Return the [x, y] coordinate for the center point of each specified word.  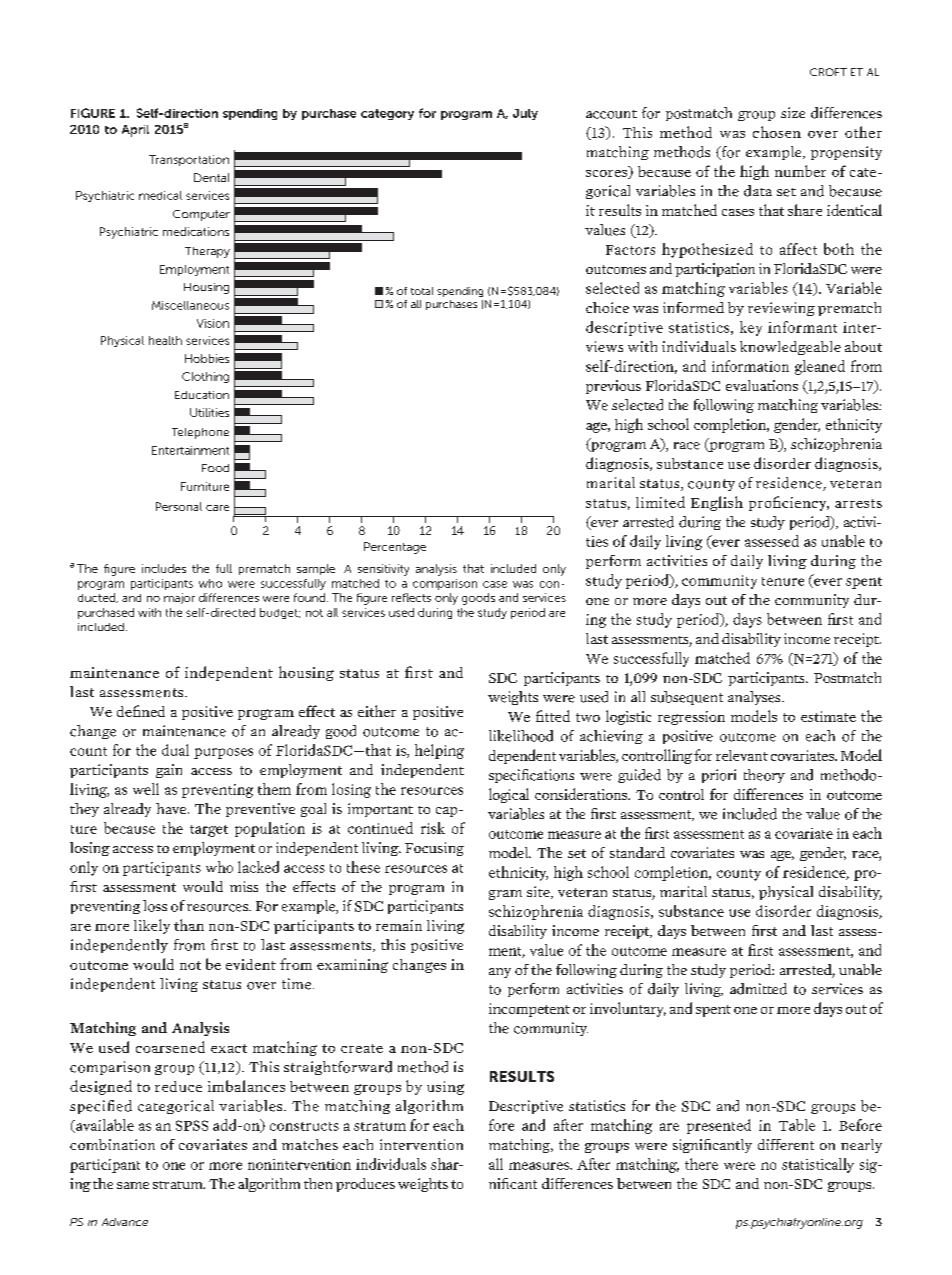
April [135, 131]
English [717, 503]
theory [764, 776]
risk [433, 828]
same [133, 1185]
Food [215, 468]
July [525, 114]
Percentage [395, 548]
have [172, 808]
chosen [777, 132]
